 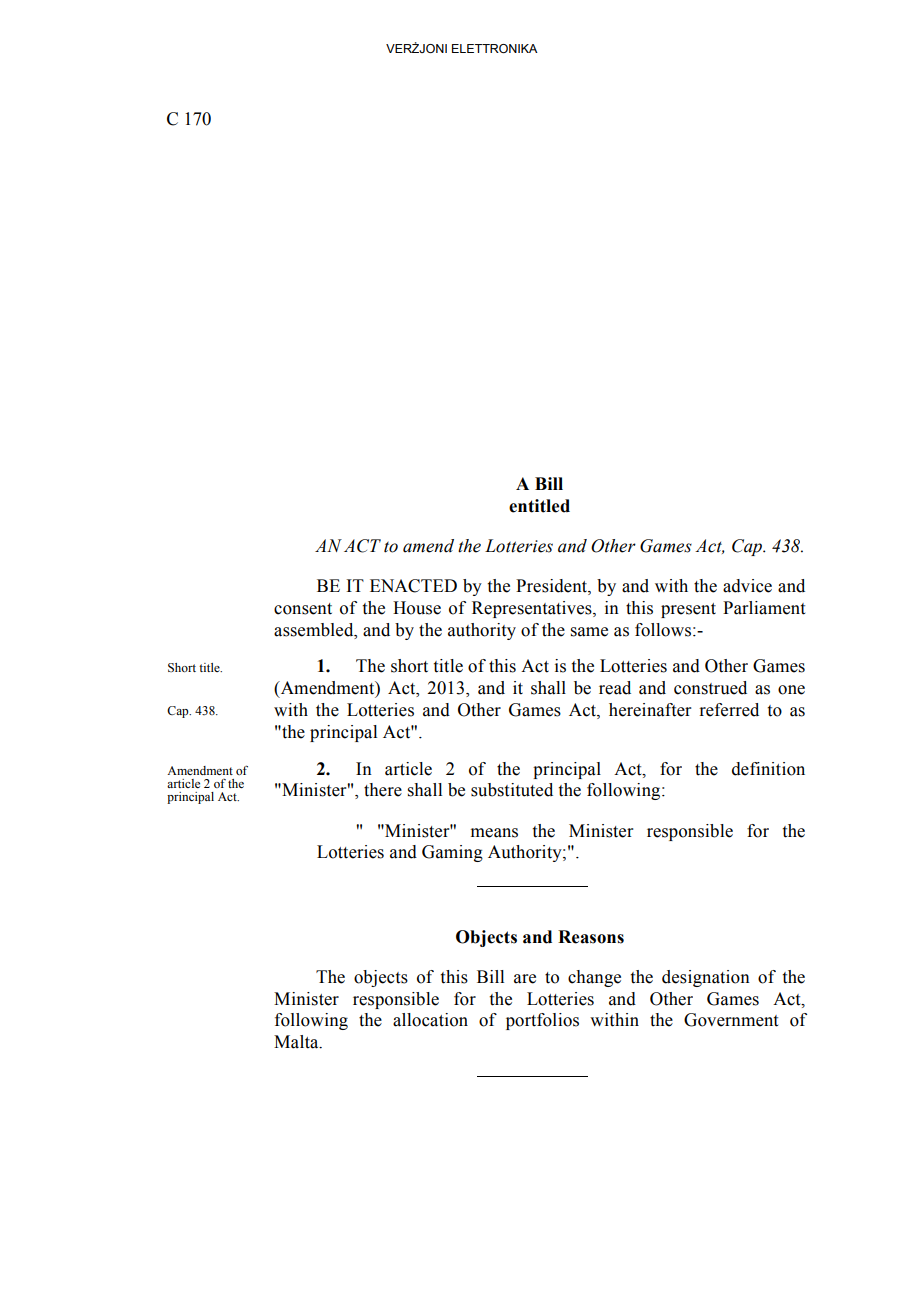 What do you see at coordinates (615, 688) in the screenshot?
I see `read` at bounding box center [615, 688].
